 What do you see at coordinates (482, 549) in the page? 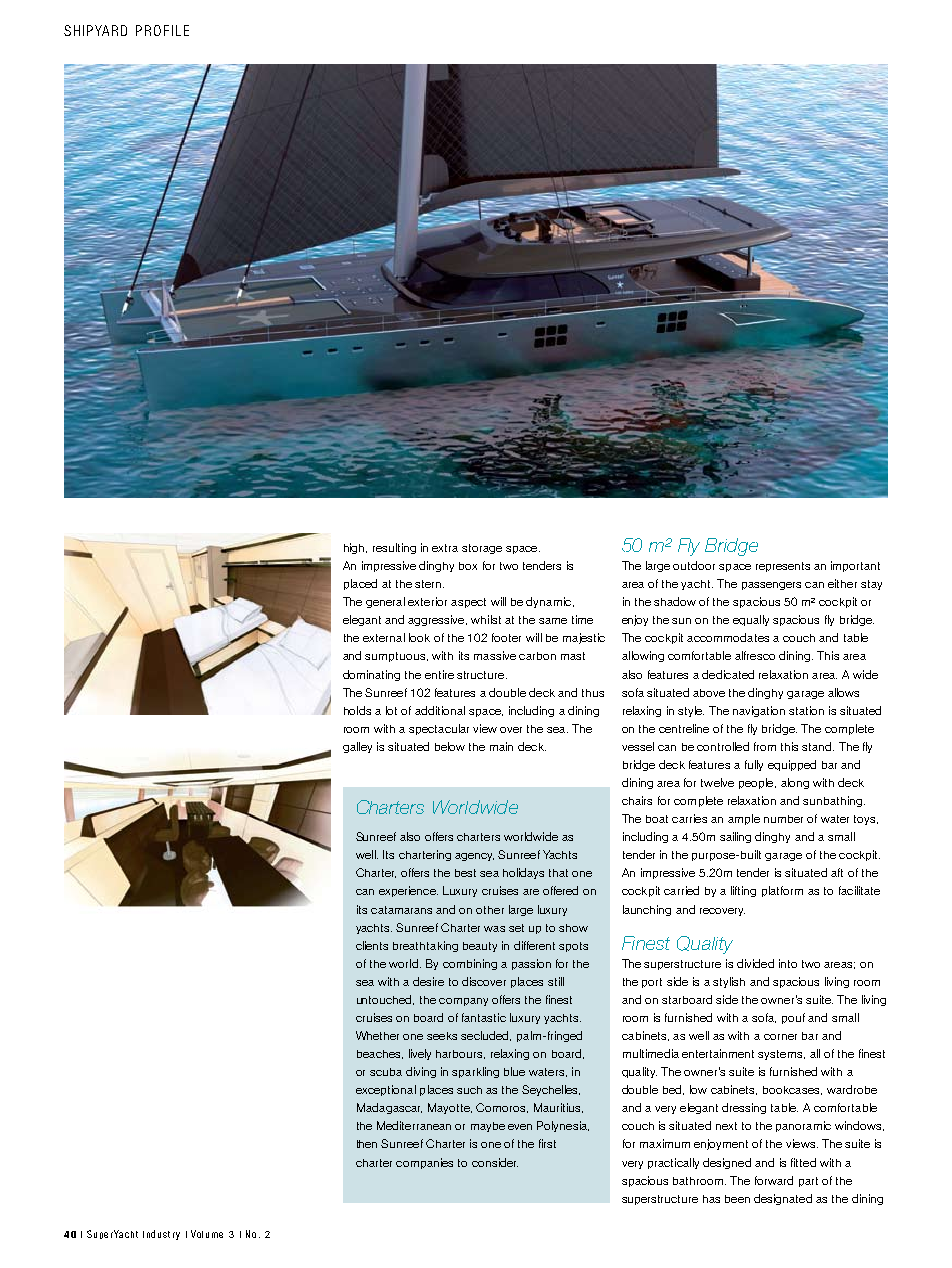
I see `storage` at bounding box center [482, 549].
